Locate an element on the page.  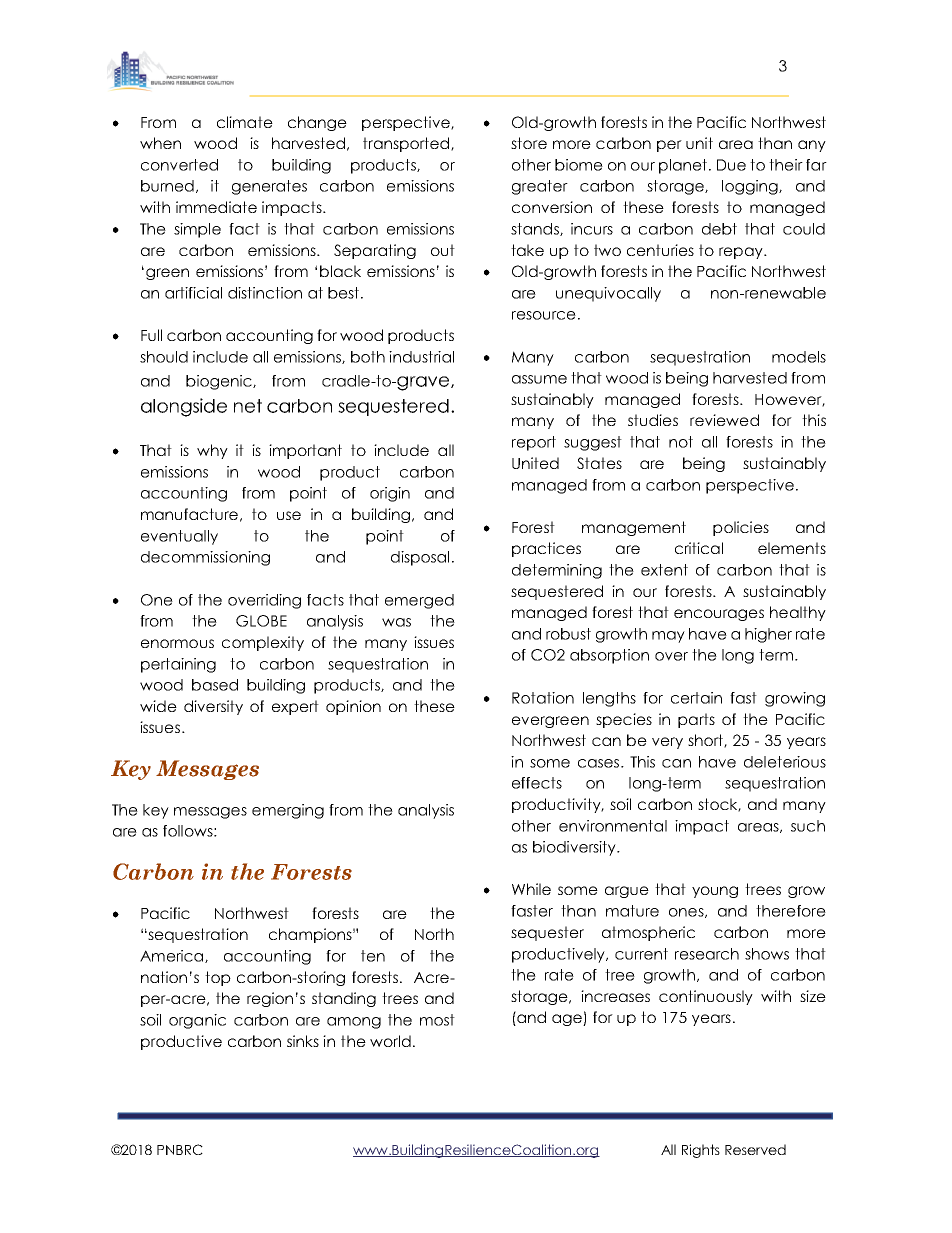
sinks is located at coordinates (303, 1041).
